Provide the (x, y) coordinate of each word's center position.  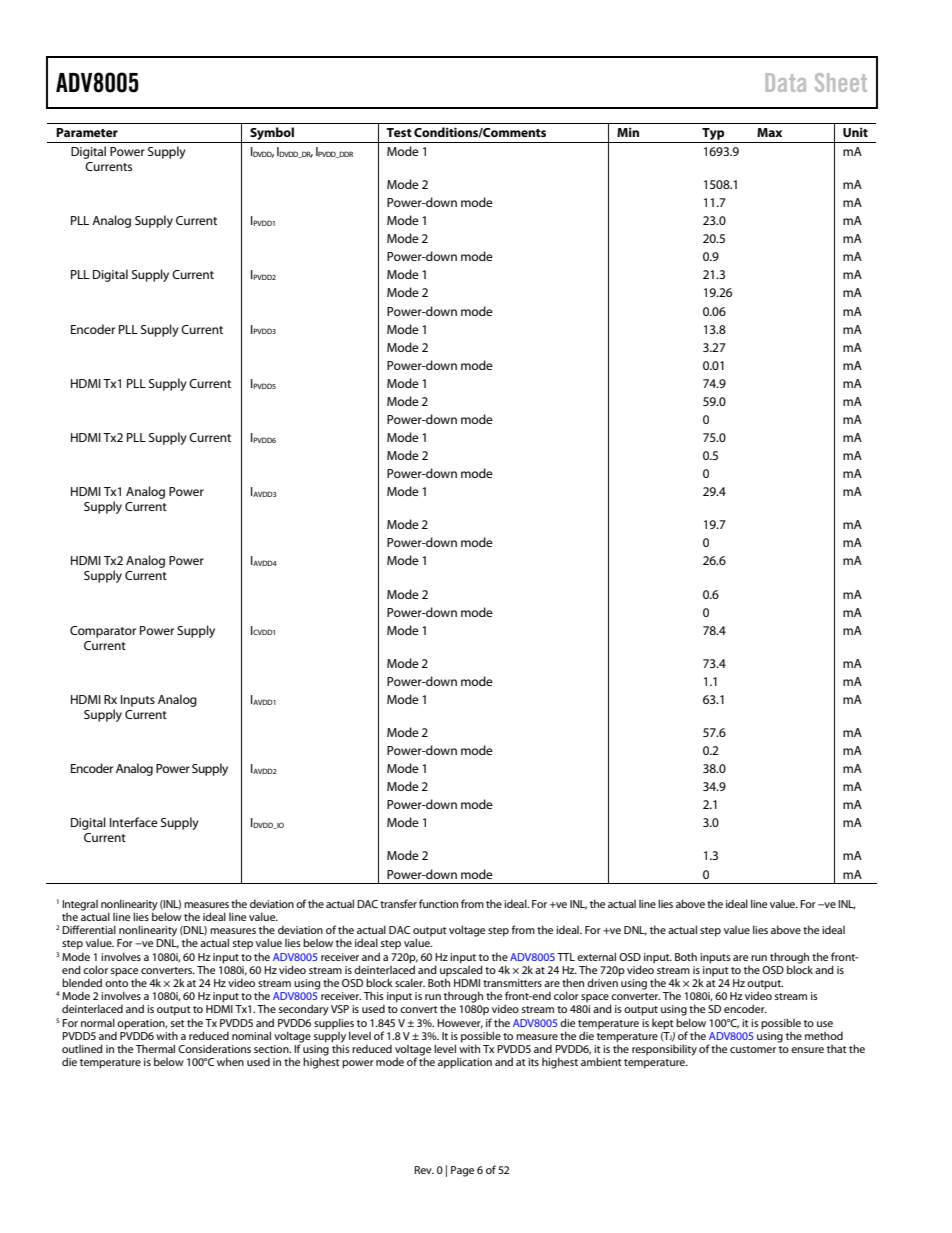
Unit (855, 132)
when (230, 1061)
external (596, 956)
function (438, 903)
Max (769, 132)
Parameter (87, 132)
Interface (134, 822)
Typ (713, 134)
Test (399, 132)
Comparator (103, 632)
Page (462, 1171)
